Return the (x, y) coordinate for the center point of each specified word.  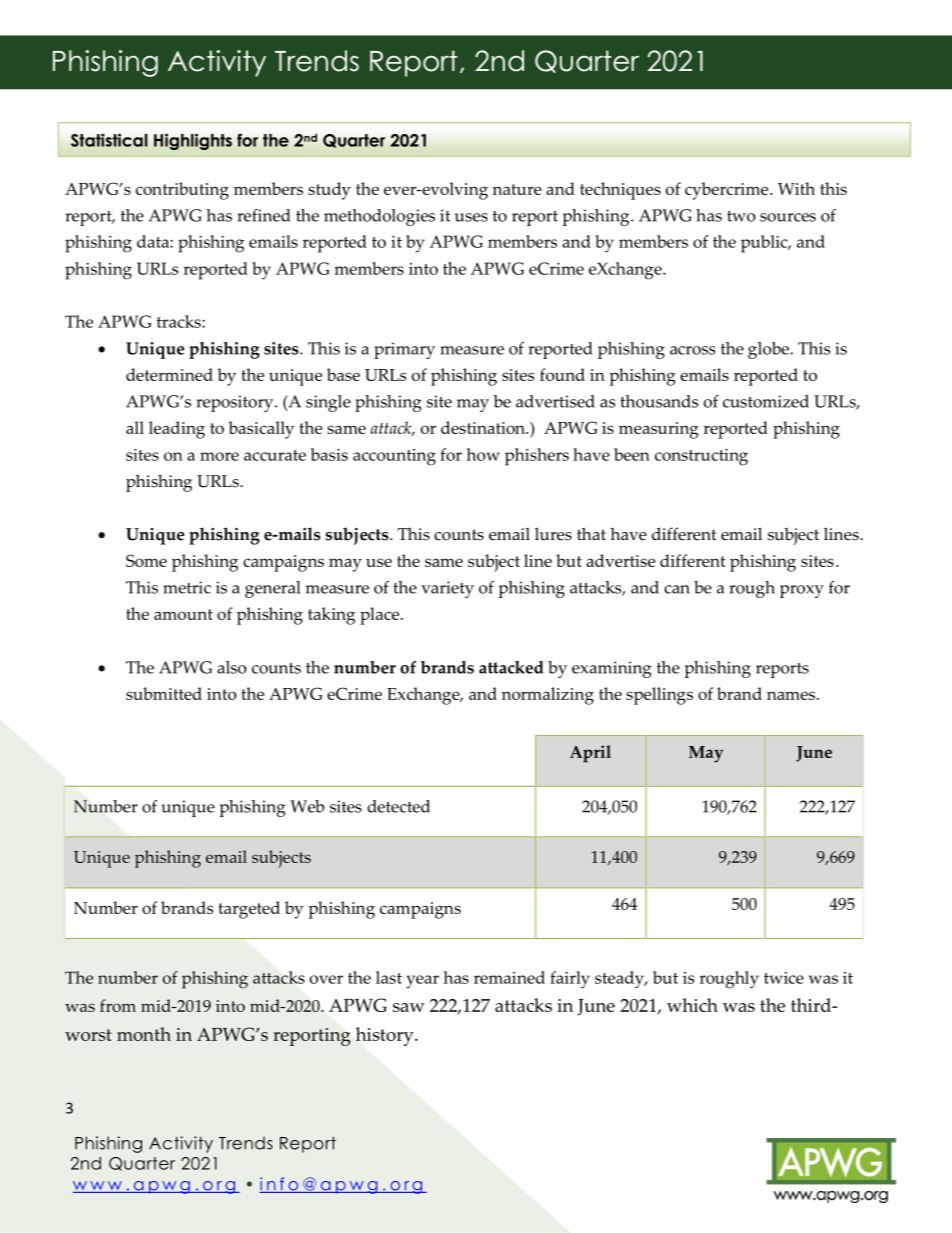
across (692, 350)
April (590, 754)
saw (409, 1007)
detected (398, 806)
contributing (182, 191)
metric (187, 587)
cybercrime (728, 191)
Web (307, 806)
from (118, 1005)
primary (404, 350)
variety (447, 589)
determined (169, 374)
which (692, 1005)
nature (517, 189)
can (677, 589)
